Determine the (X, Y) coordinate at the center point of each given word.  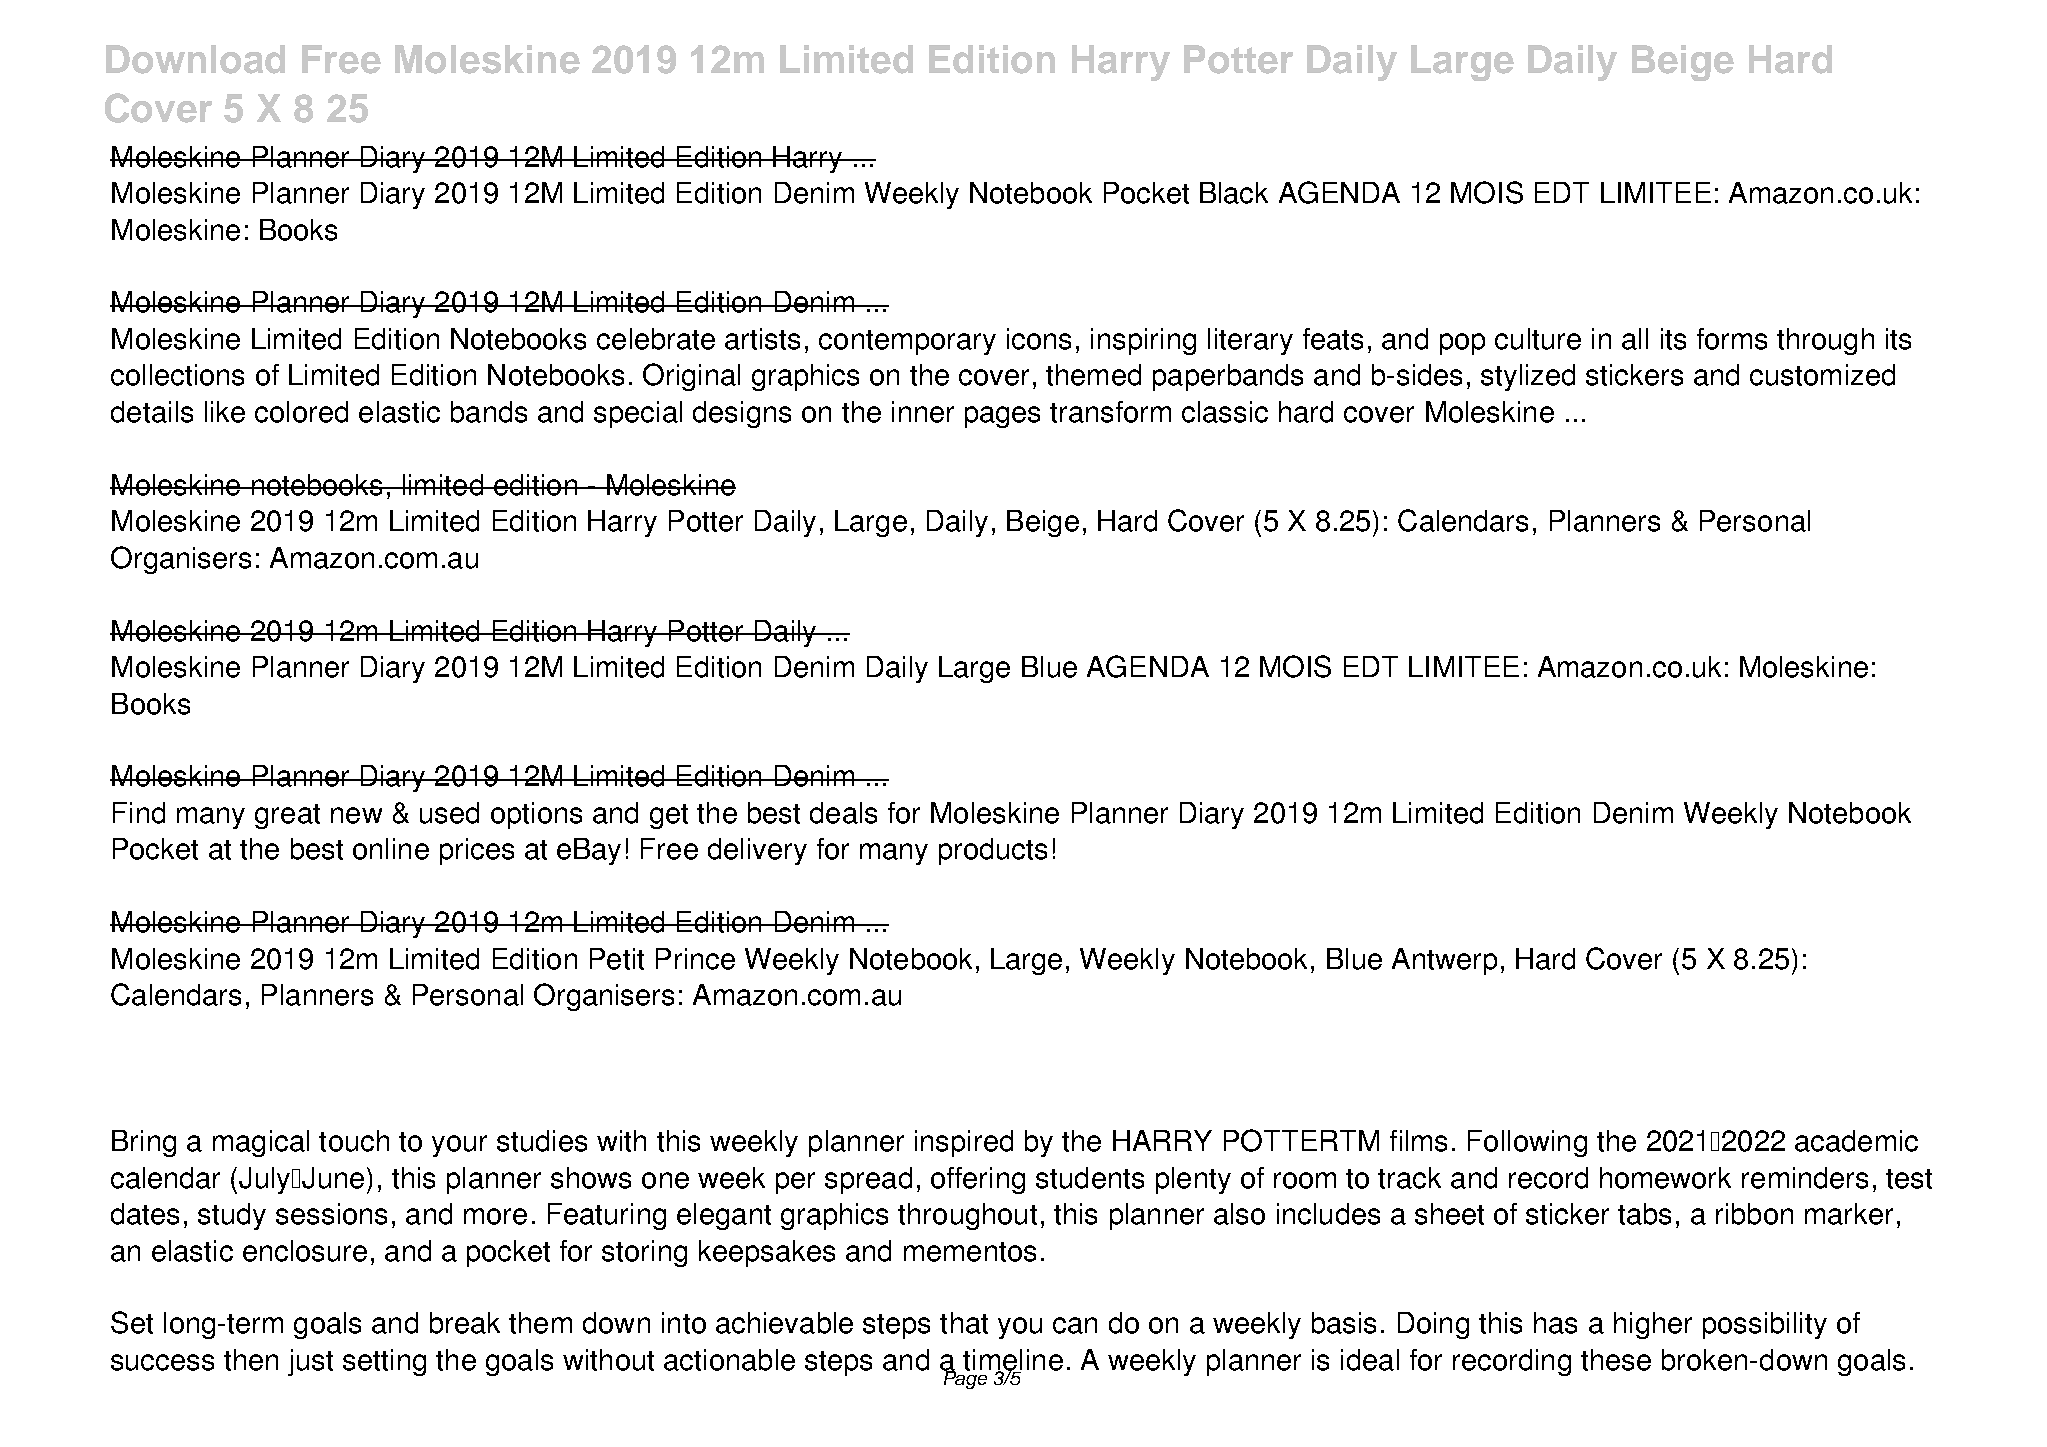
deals (843, 813)
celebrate (656, 339)
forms (1732, 339)
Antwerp (1444, 961)
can (1075, 1325)
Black (1234, 193)
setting (384, 1362)
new (356, 815)
